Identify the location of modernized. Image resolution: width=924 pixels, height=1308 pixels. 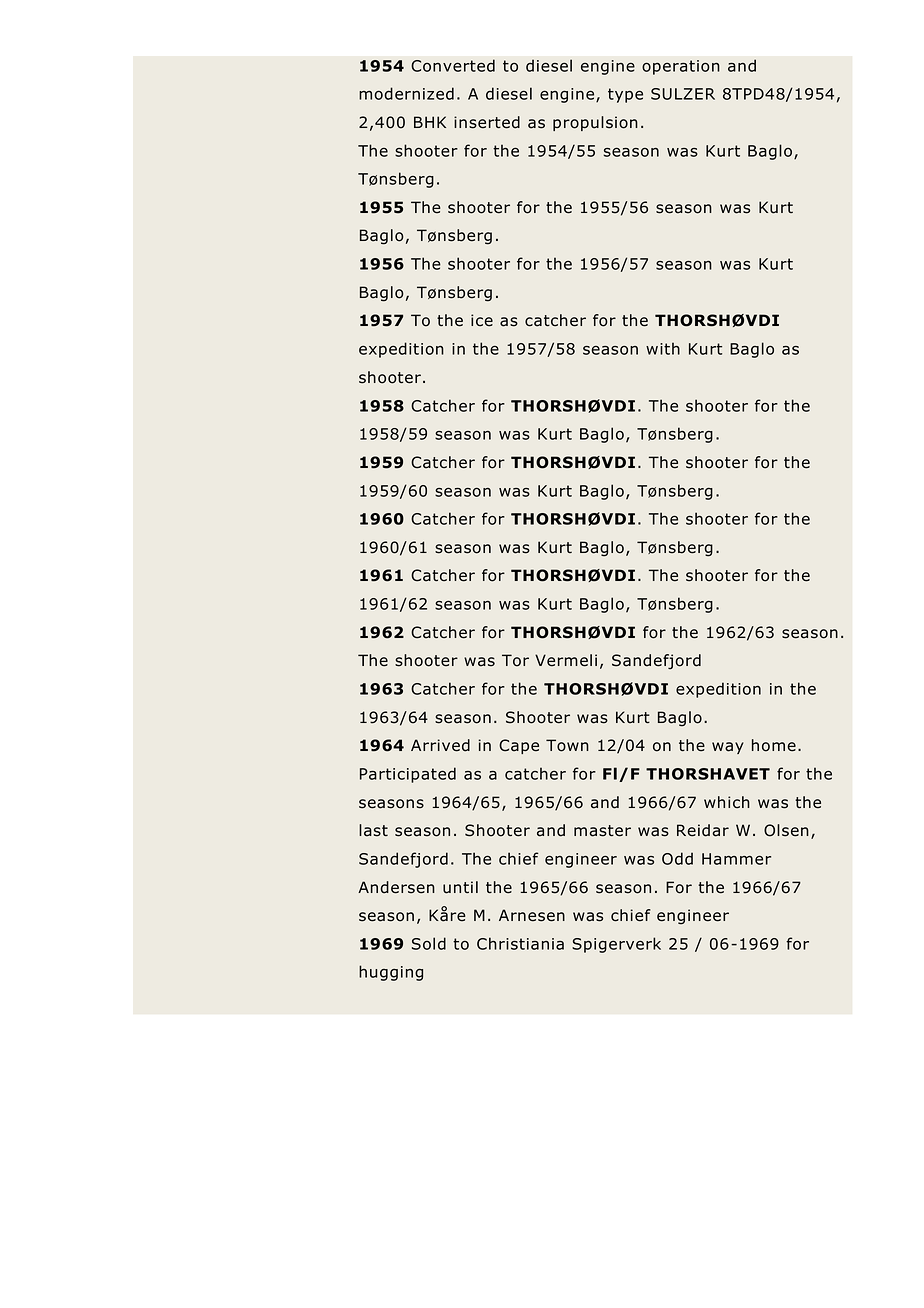
(406, 93).
